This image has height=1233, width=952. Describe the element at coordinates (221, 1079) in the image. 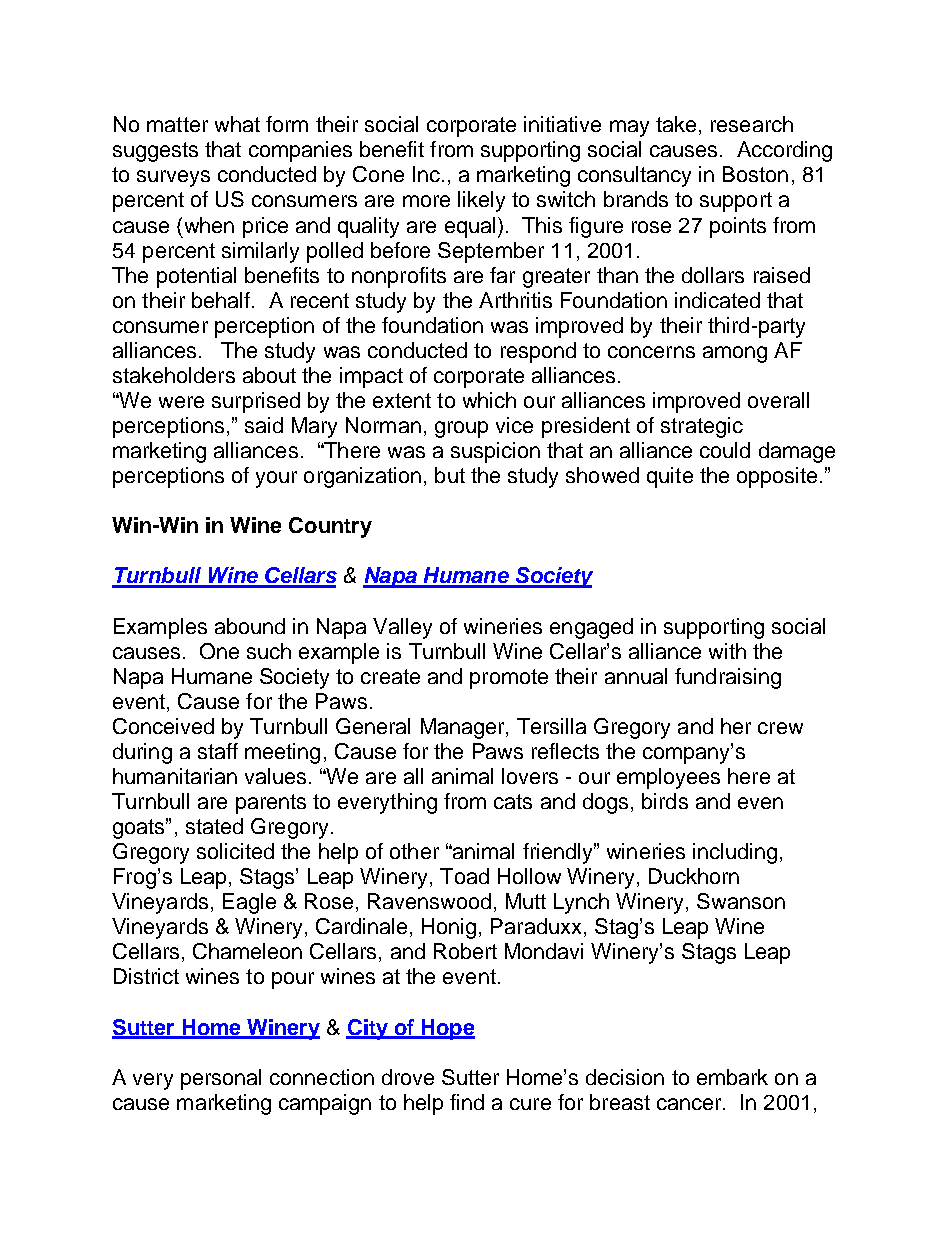

I see `personal` at that location.
